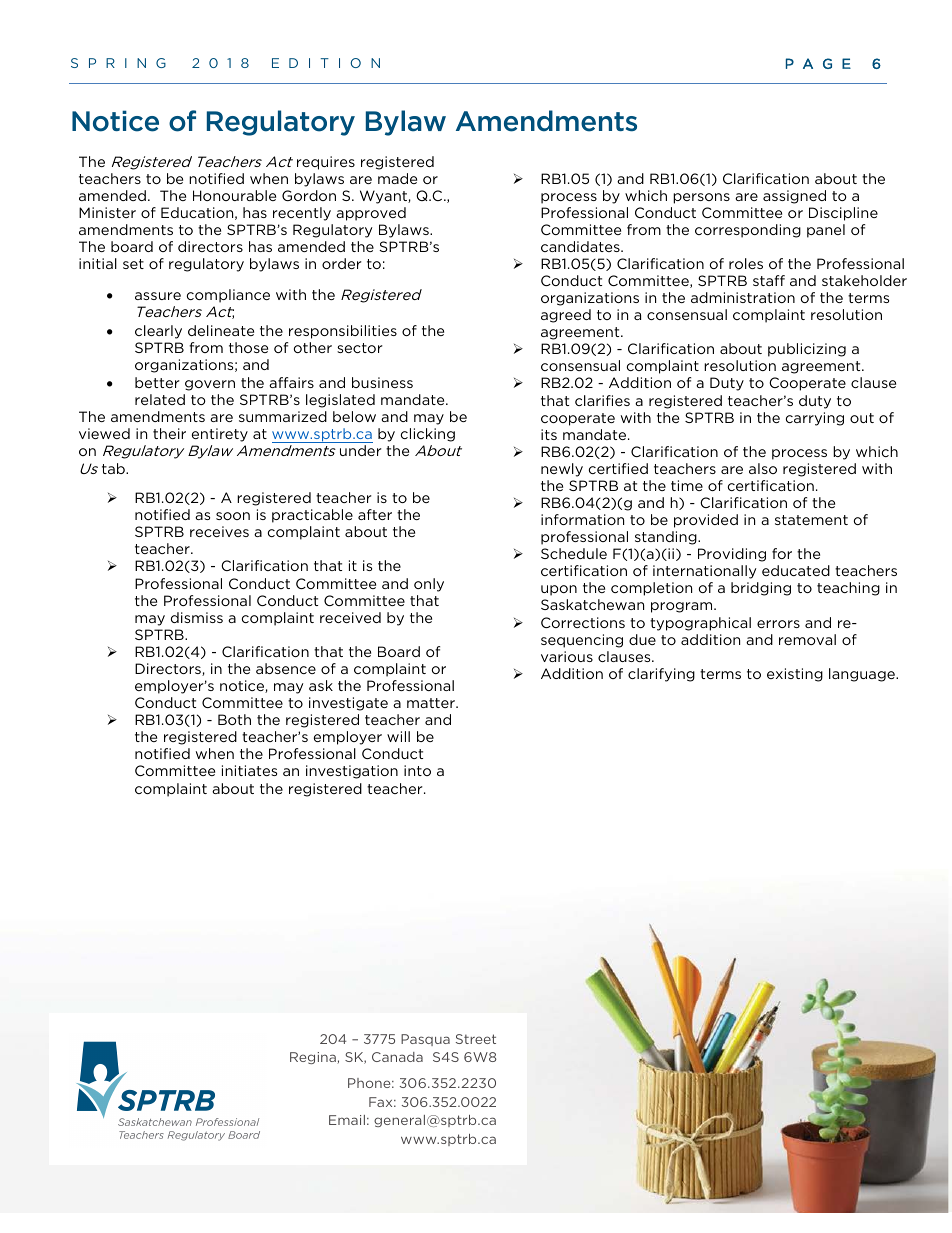  I want to click on Regina, so click(314, 1058).
